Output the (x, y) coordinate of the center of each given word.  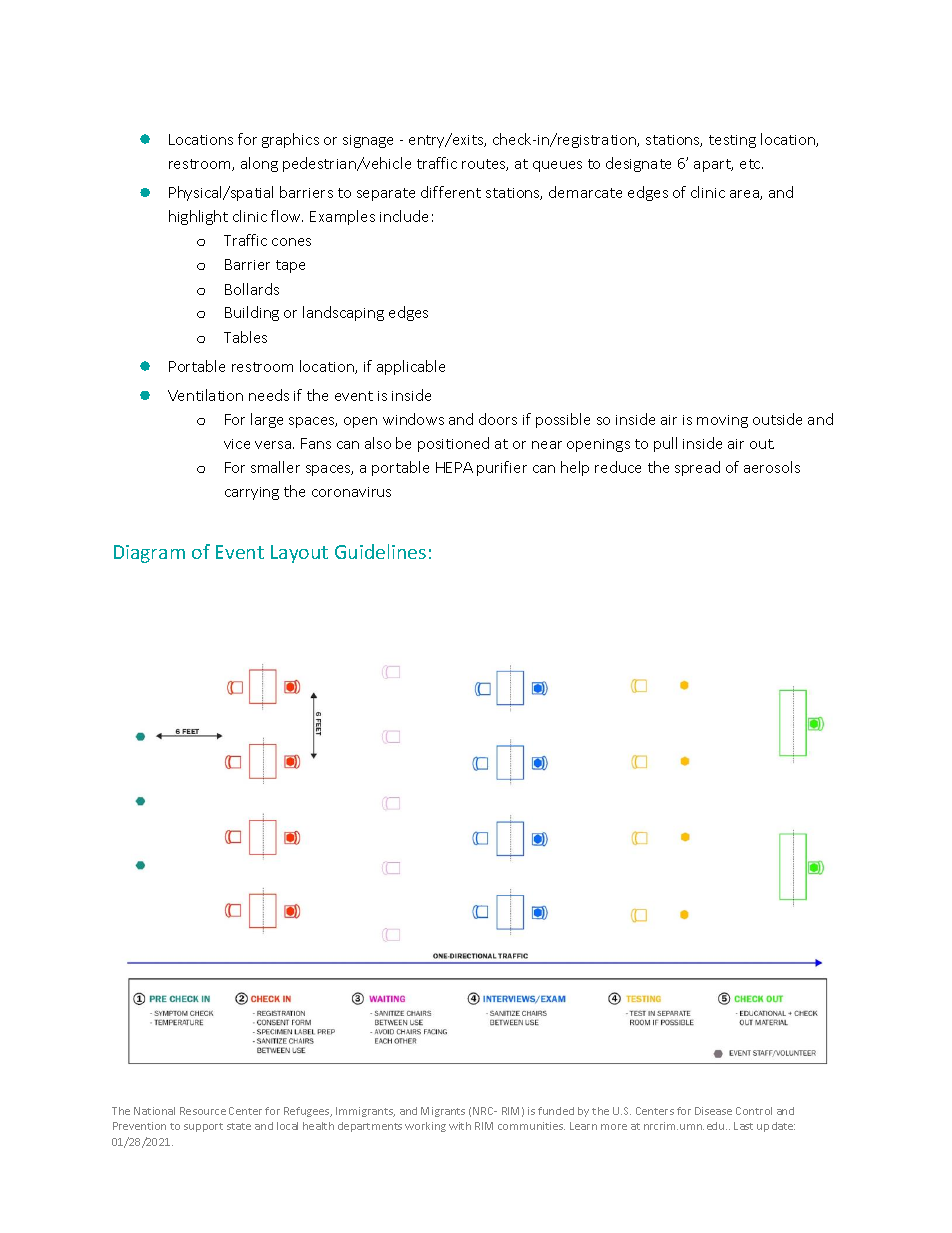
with (460, 1126)
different (451, 192)
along (259, 164)
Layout (299, 554)
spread (697, 468)
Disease (713, 1111)
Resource (203, 1111)
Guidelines (380, 551)
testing (732, 141)
